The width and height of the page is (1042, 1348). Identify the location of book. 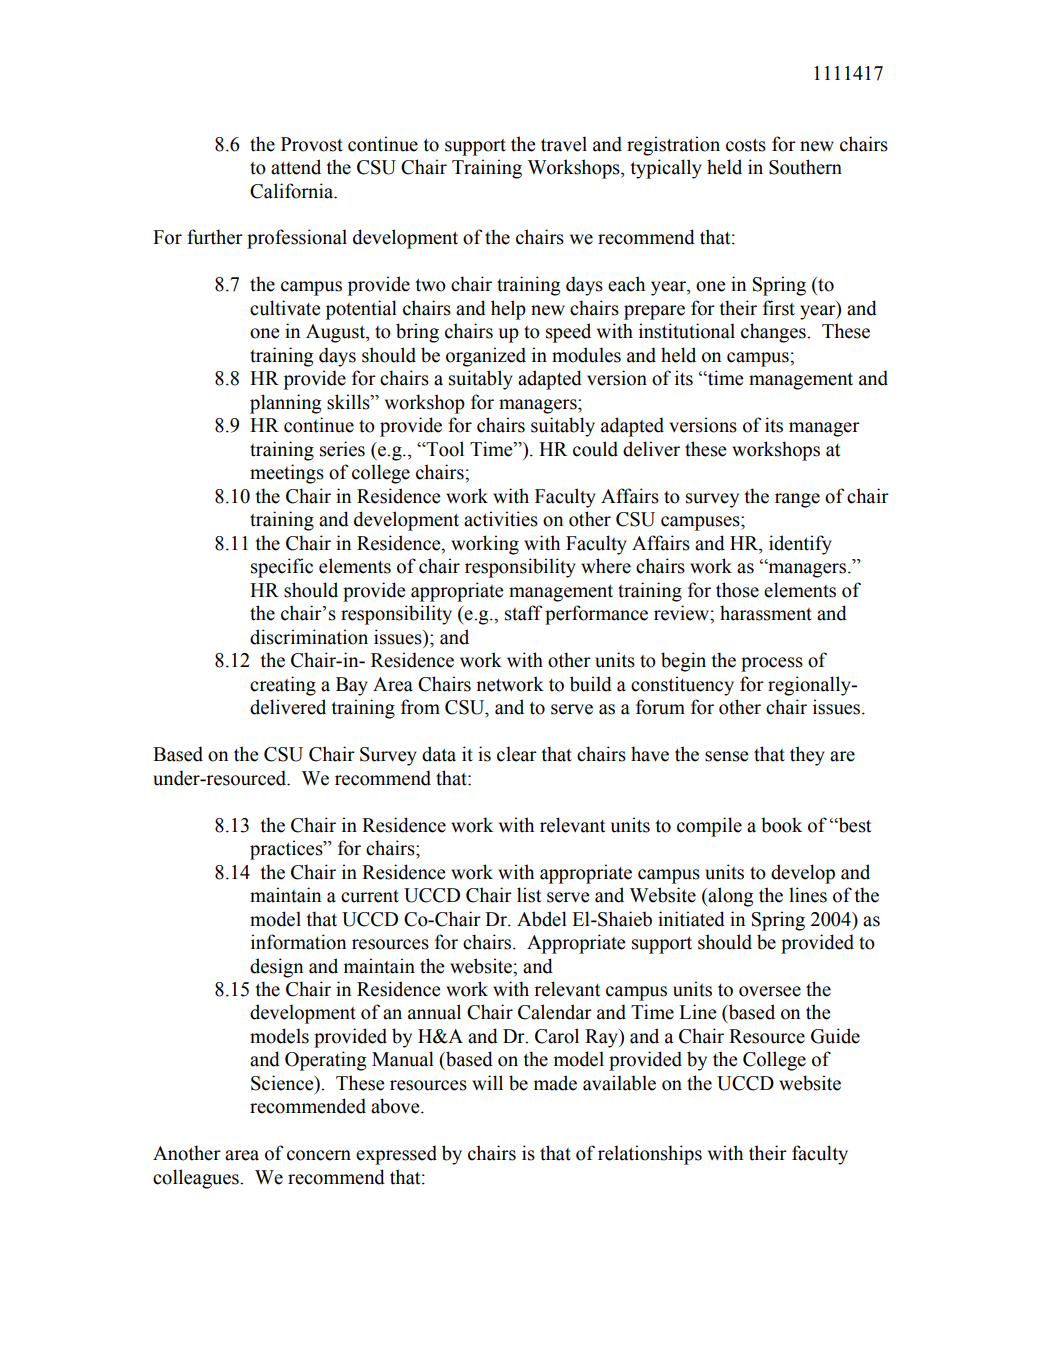
(781, 825).
